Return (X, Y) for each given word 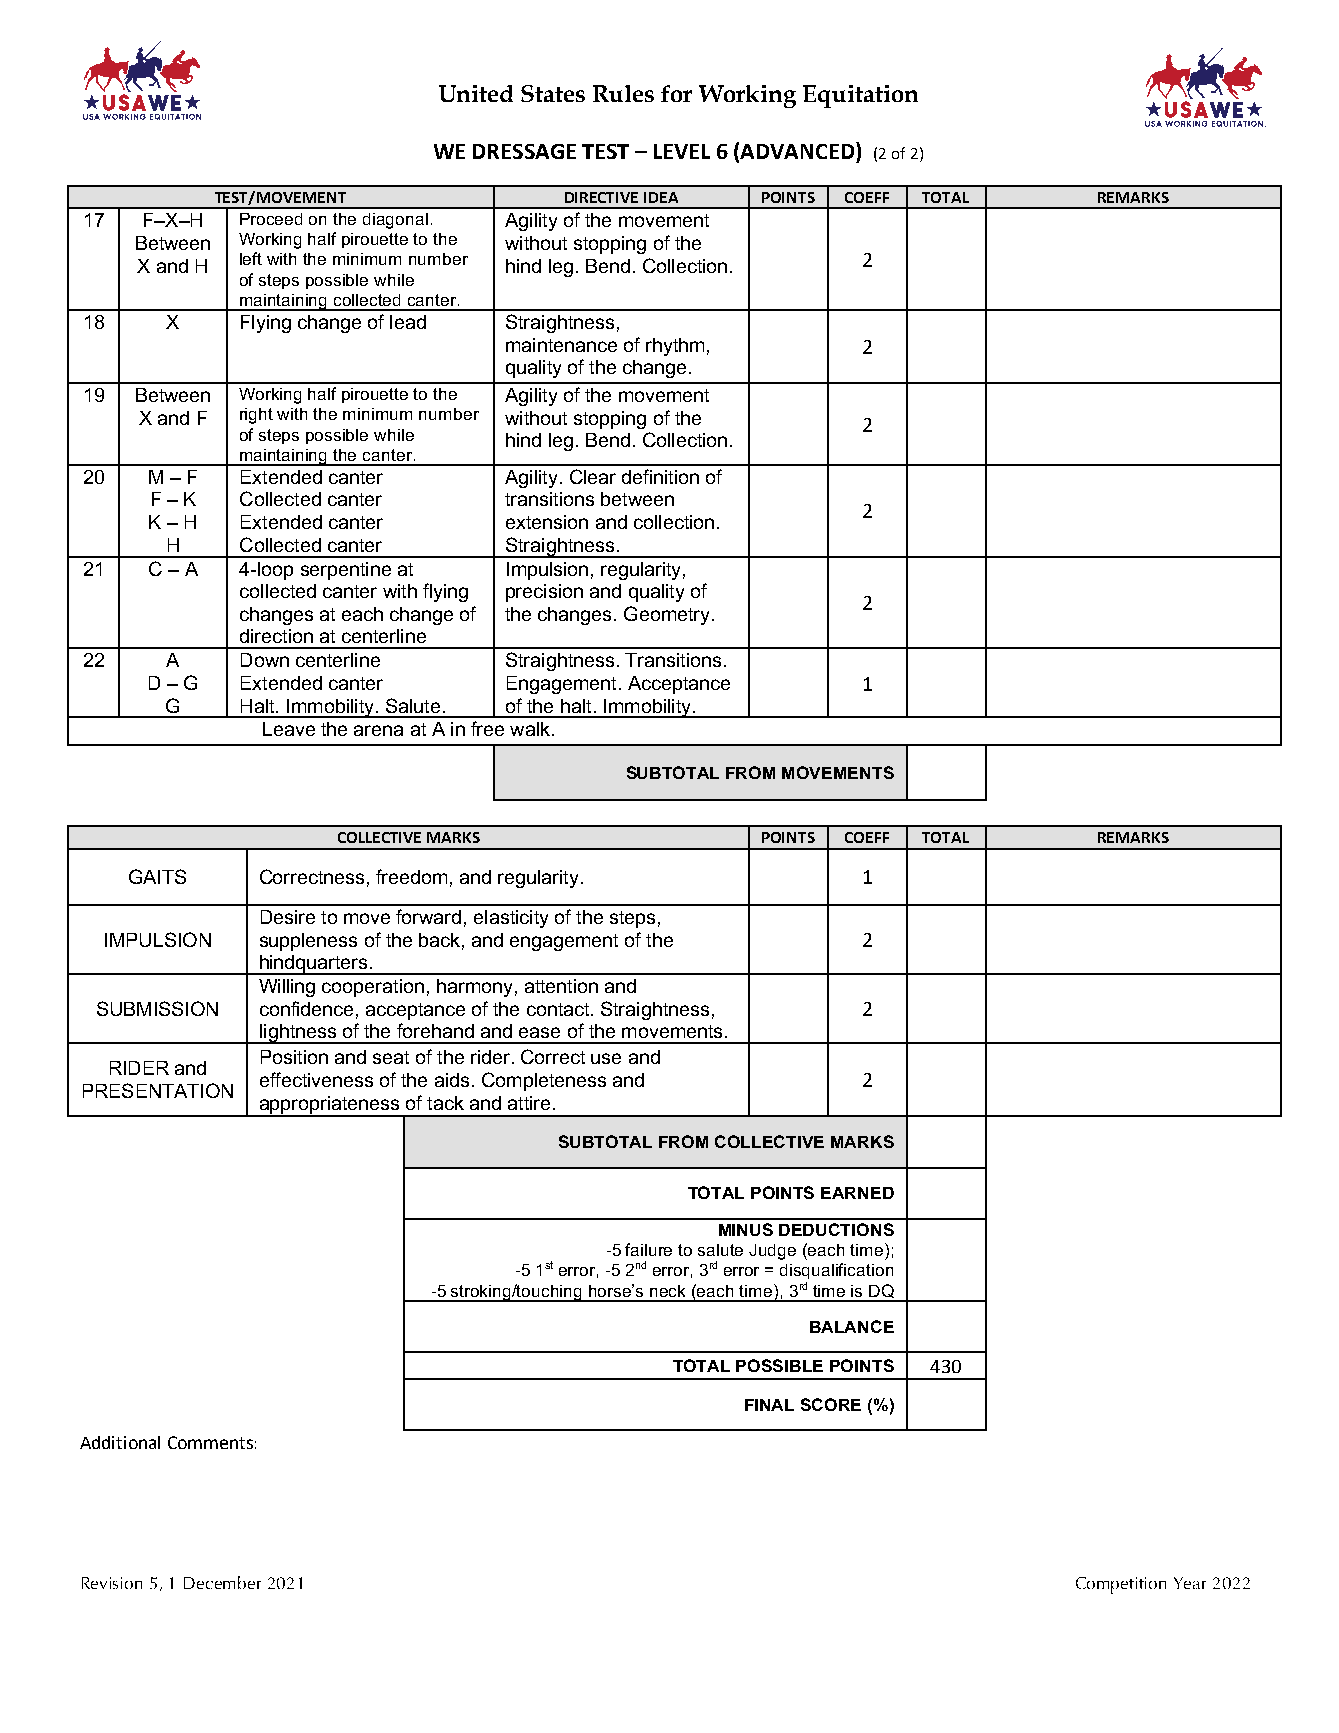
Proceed (271, 219)
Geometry (666, 615)
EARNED (857, 1193)
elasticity (511, 919)
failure (648, 1249)
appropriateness (329, 1106)
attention (561, 986)
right (256, 416)
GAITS (157, 876)
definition (660, 476)
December (222, 1582)
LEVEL (682, 151)
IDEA (661, 197)
